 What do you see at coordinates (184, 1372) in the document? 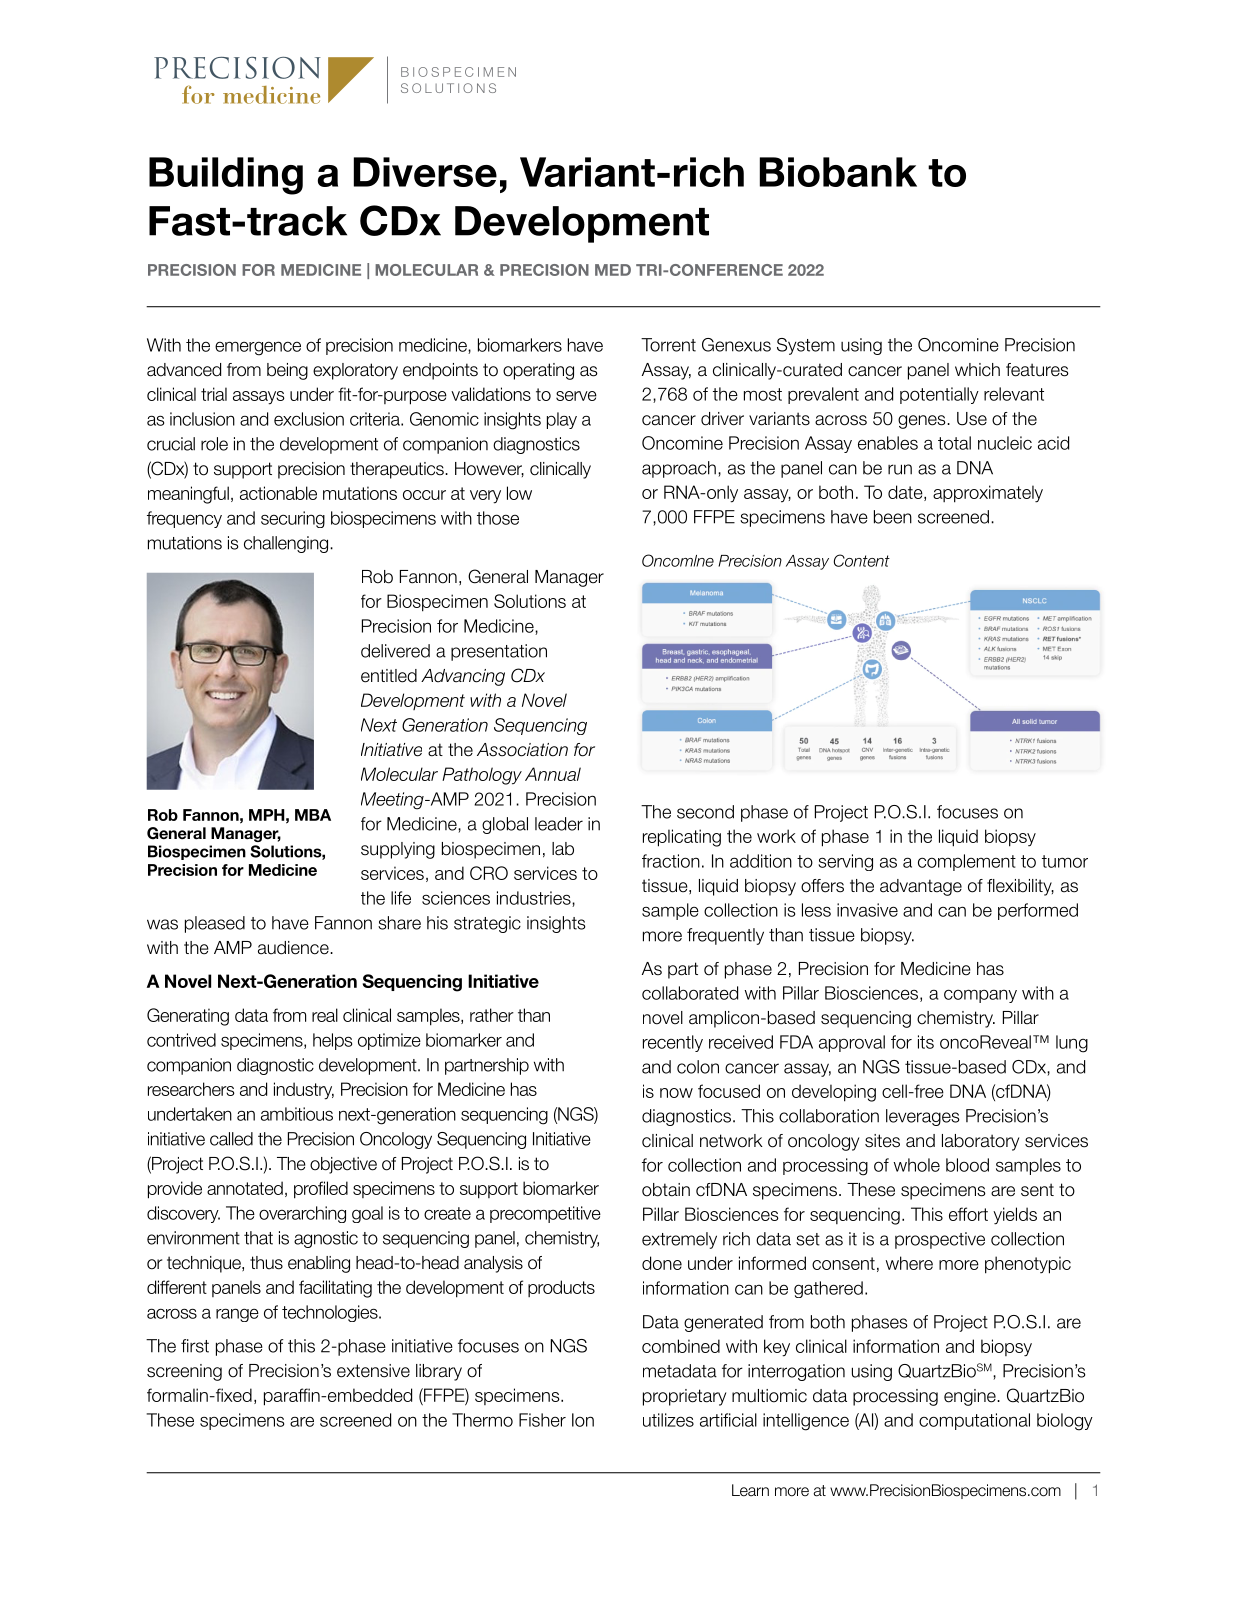
I see `screening` at bounding box center [184, 1372].
